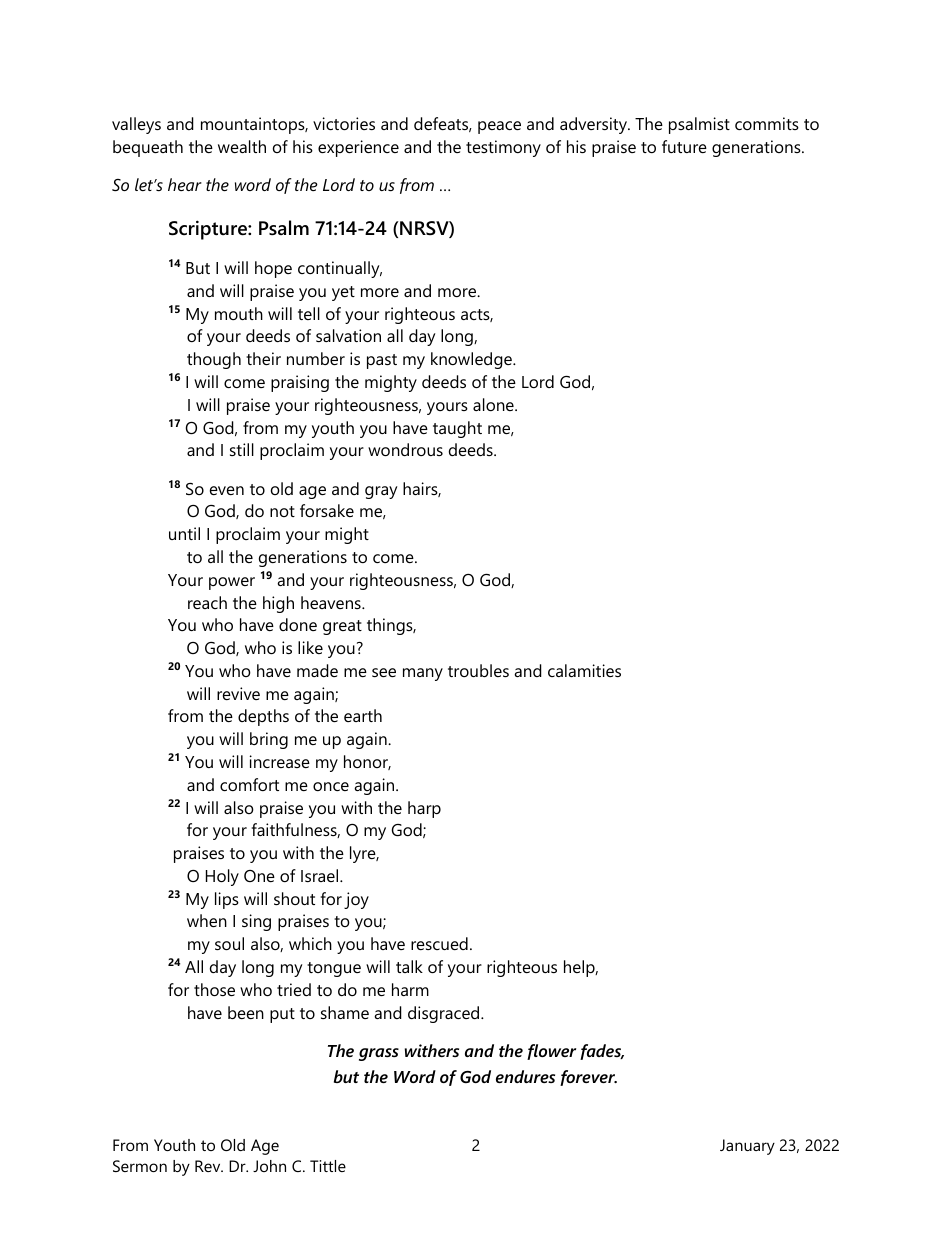 This document has width=952, height=1233. Describe the element at coordinates (503, 148) in the document. I see `testimony` at that location.
